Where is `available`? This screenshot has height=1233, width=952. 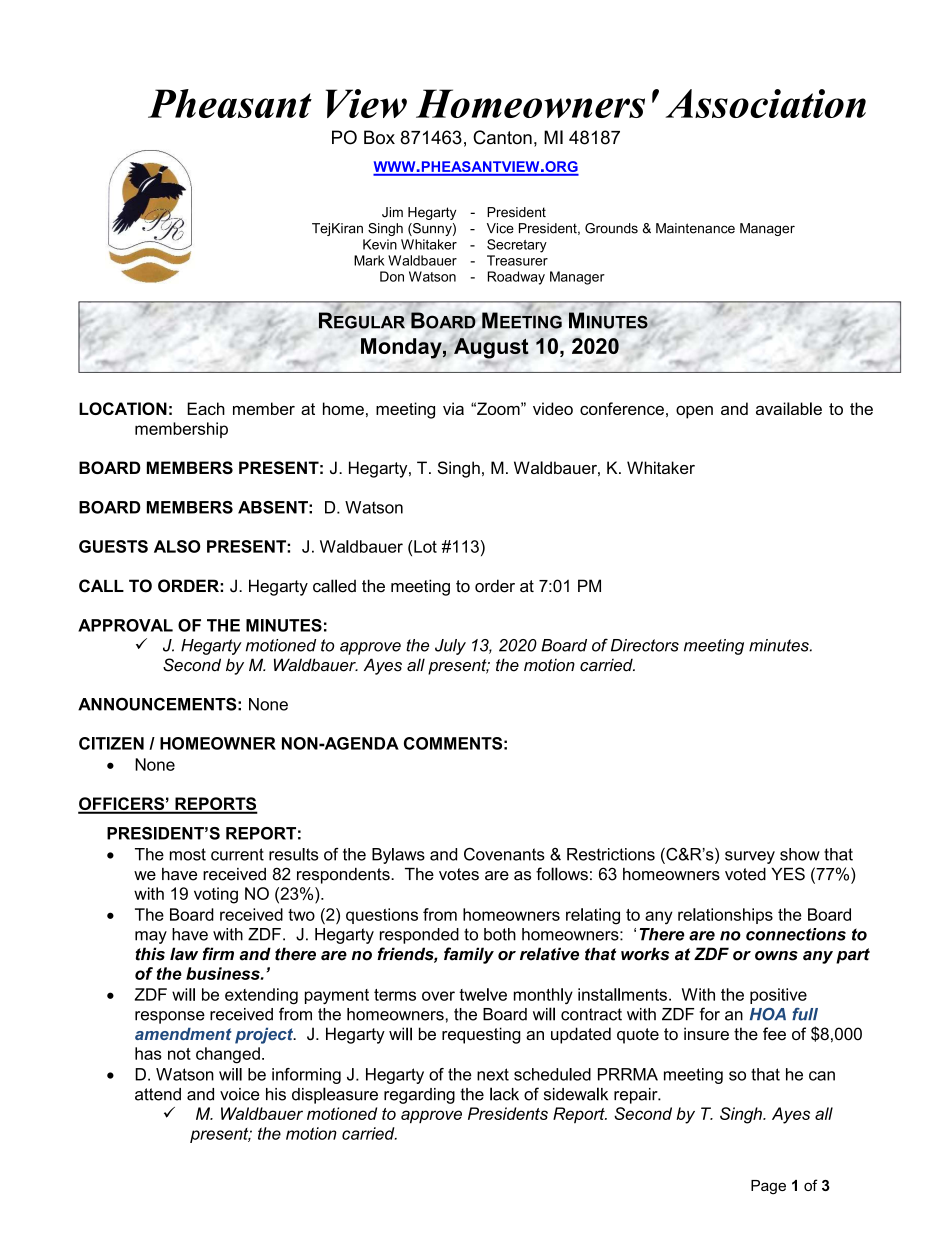
available is located at coordinates (789, 408).
